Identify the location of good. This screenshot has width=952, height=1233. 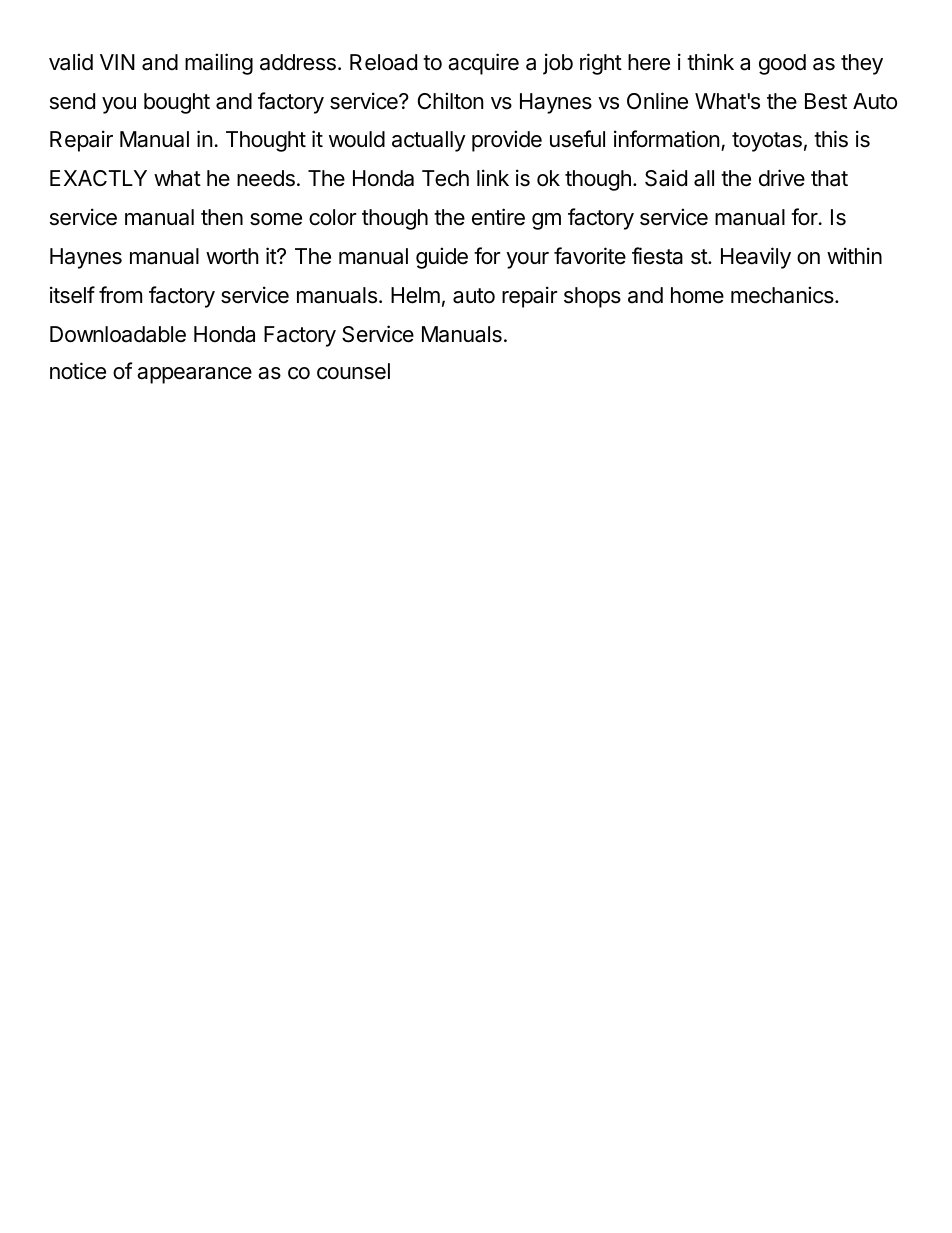
(782, 64).
